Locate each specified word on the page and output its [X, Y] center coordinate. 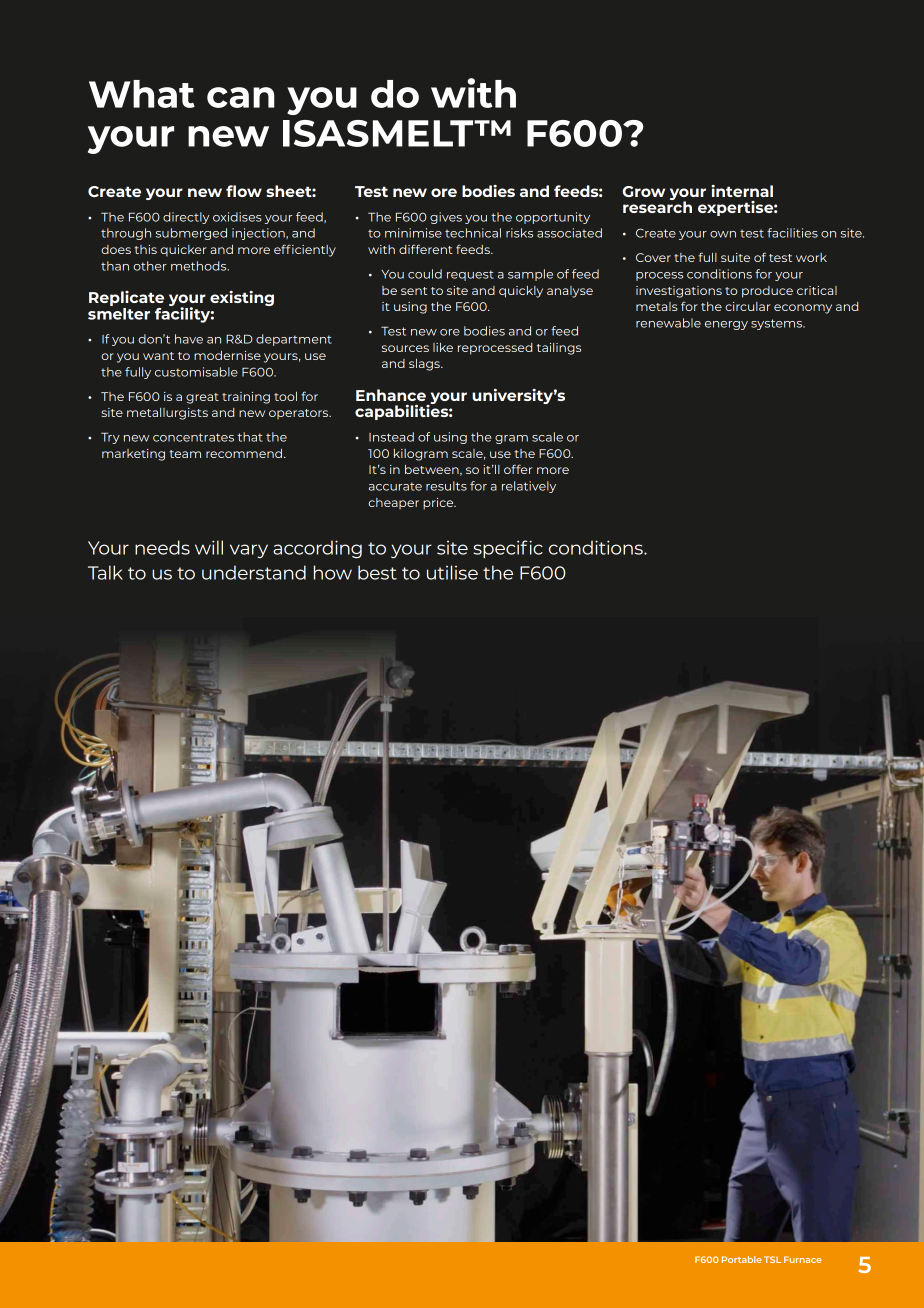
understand [254, 572]
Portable [742, 1259]
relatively [529, 487]
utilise [452, 572]
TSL [772, 1259]
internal [742, 191]
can [241, 97]
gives [446, 218]
